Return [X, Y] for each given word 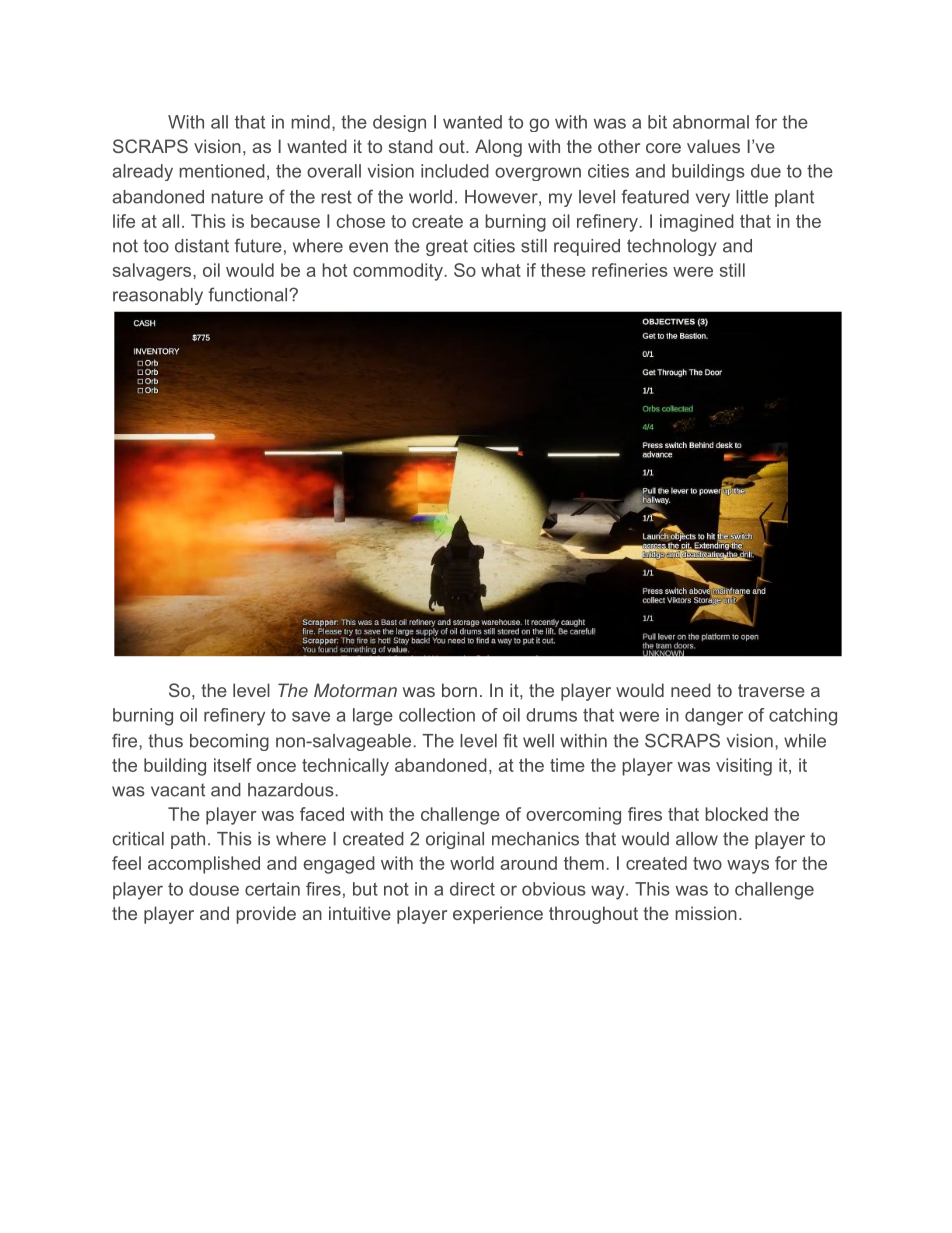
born [459, 690]
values [713, 146]
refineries [630, 270]
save [311, 716]
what [501, 270]
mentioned [222, 171]
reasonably [158, 296]
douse [214, 889]
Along [498, 148]
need [691, 690]
